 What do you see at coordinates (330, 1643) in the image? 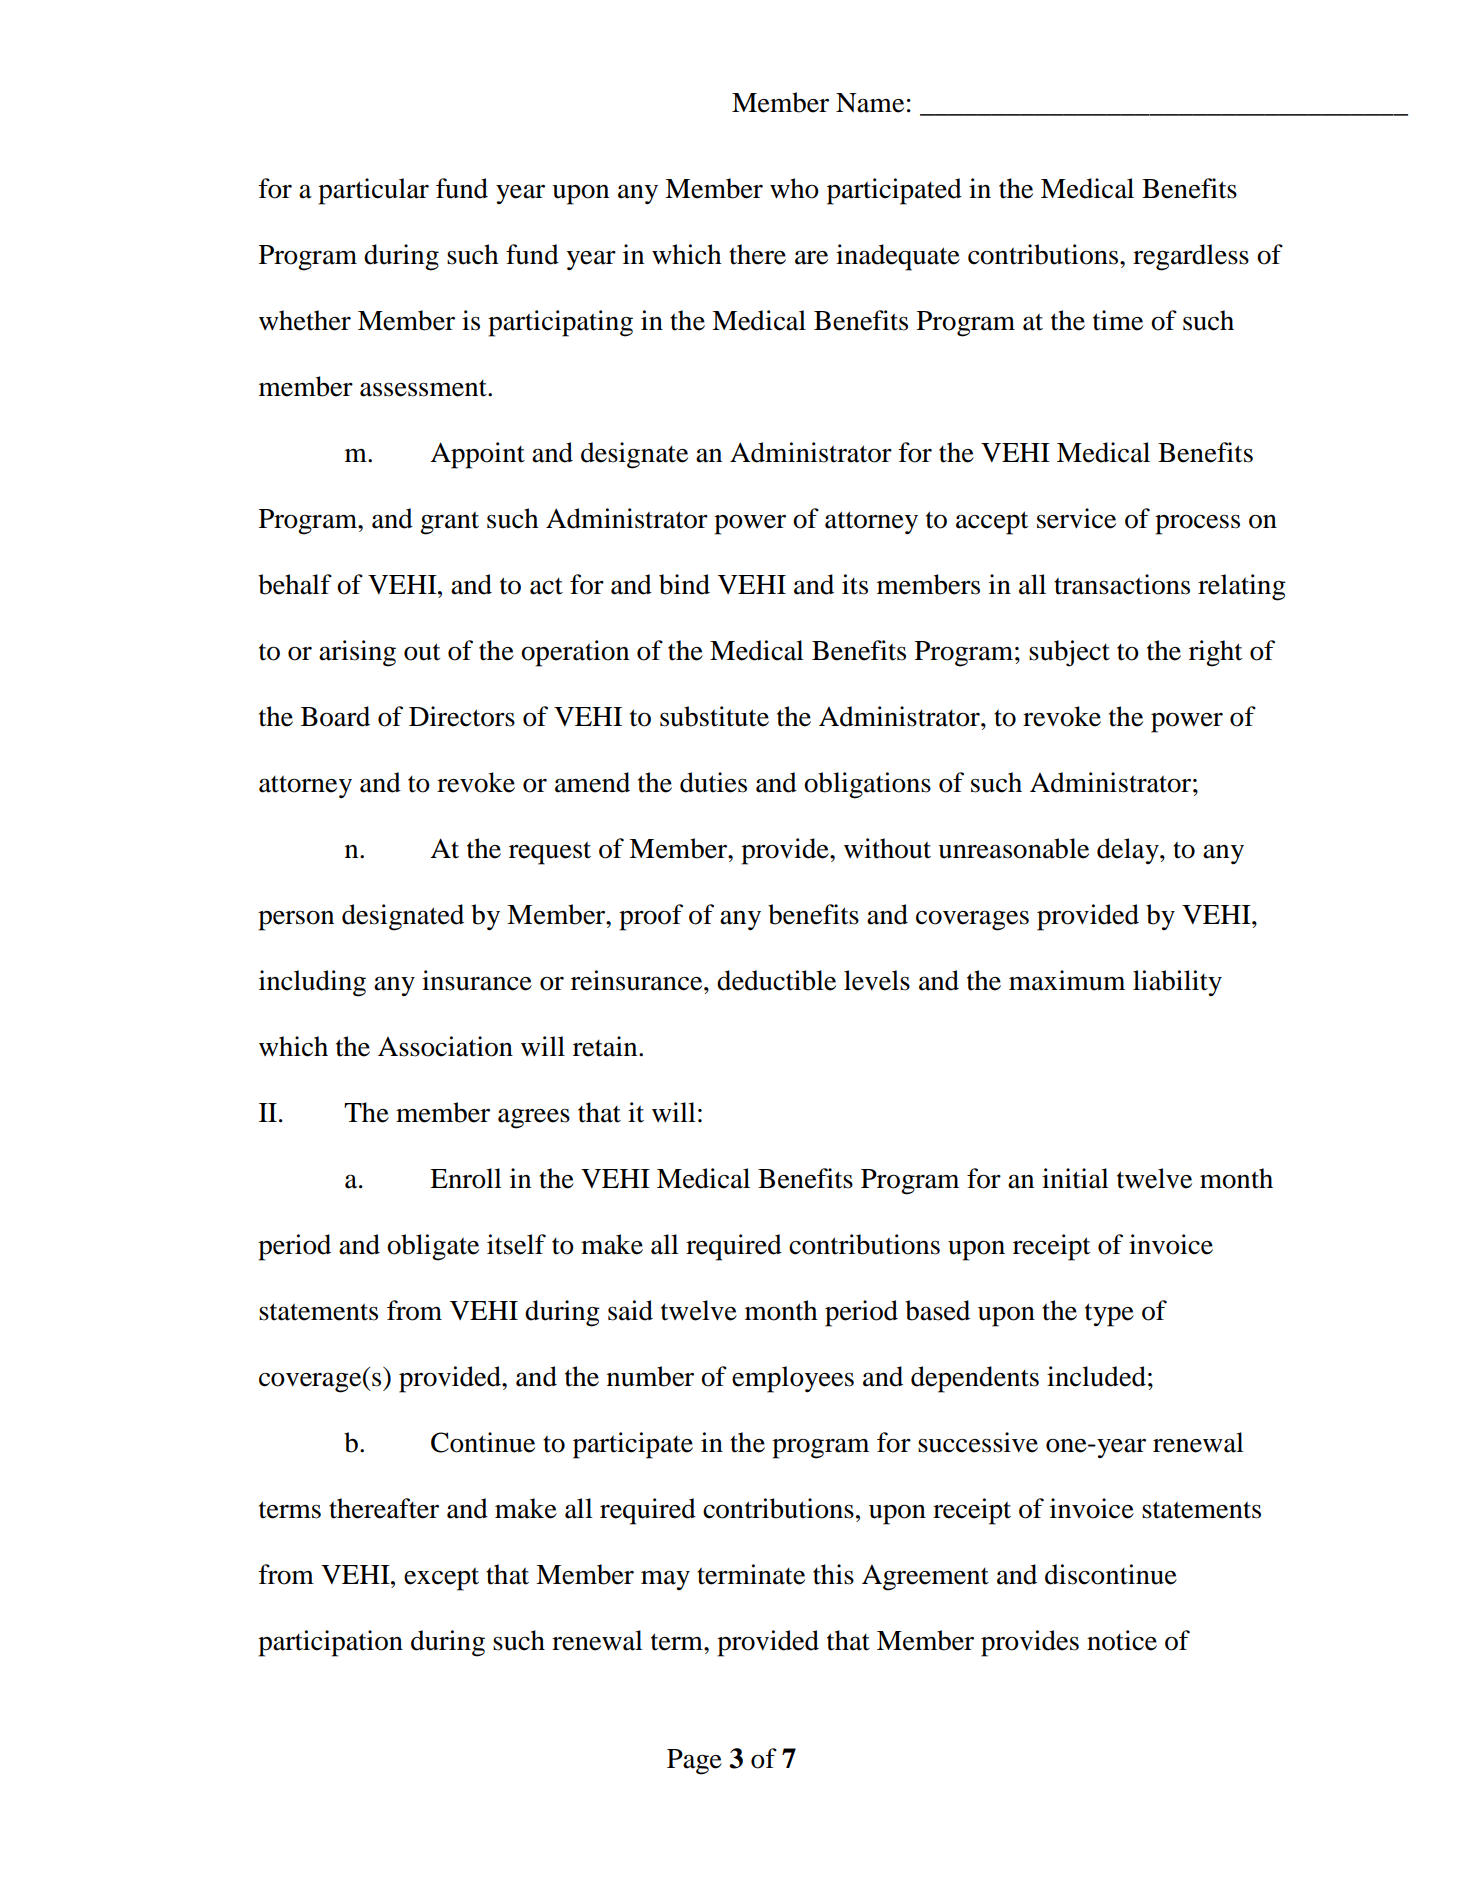
I see `participation` at bounding box center [330, 1643].
